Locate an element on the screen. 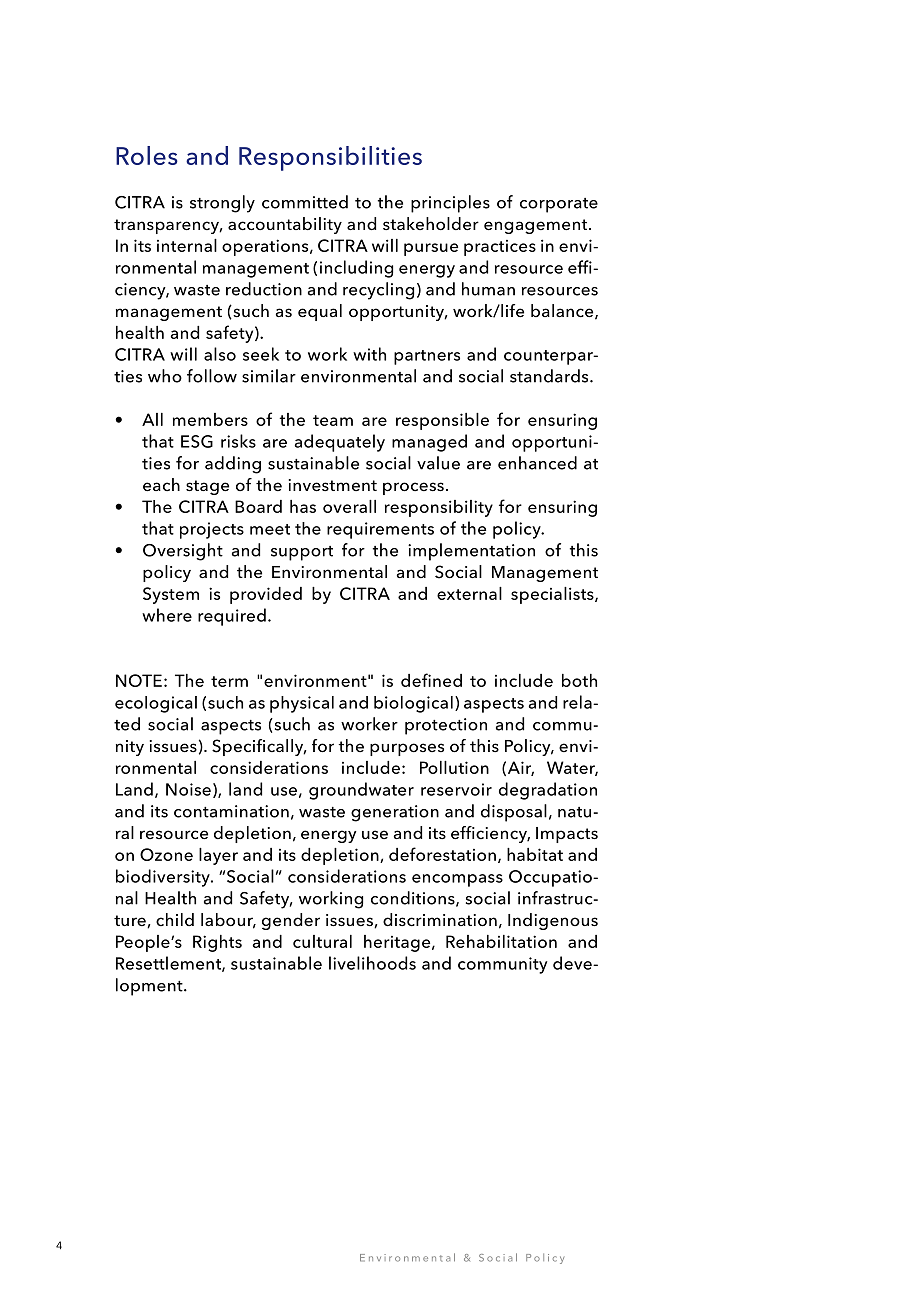  Rights is located at coordinates (217, 943).
